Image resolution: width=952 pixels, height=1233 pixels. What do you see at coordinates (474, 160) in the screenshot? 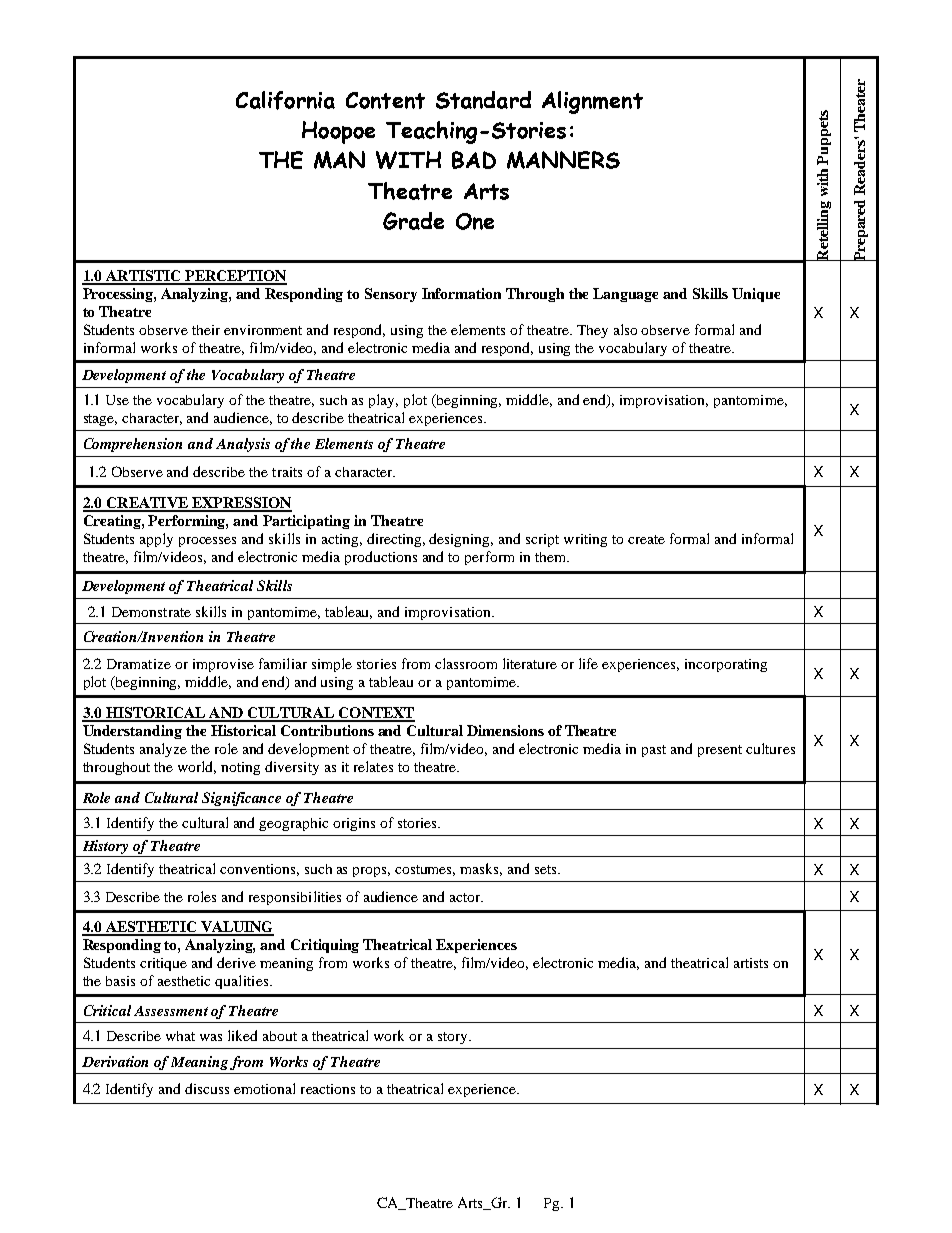
I see `BAD` at bounding box center [474, 160].
